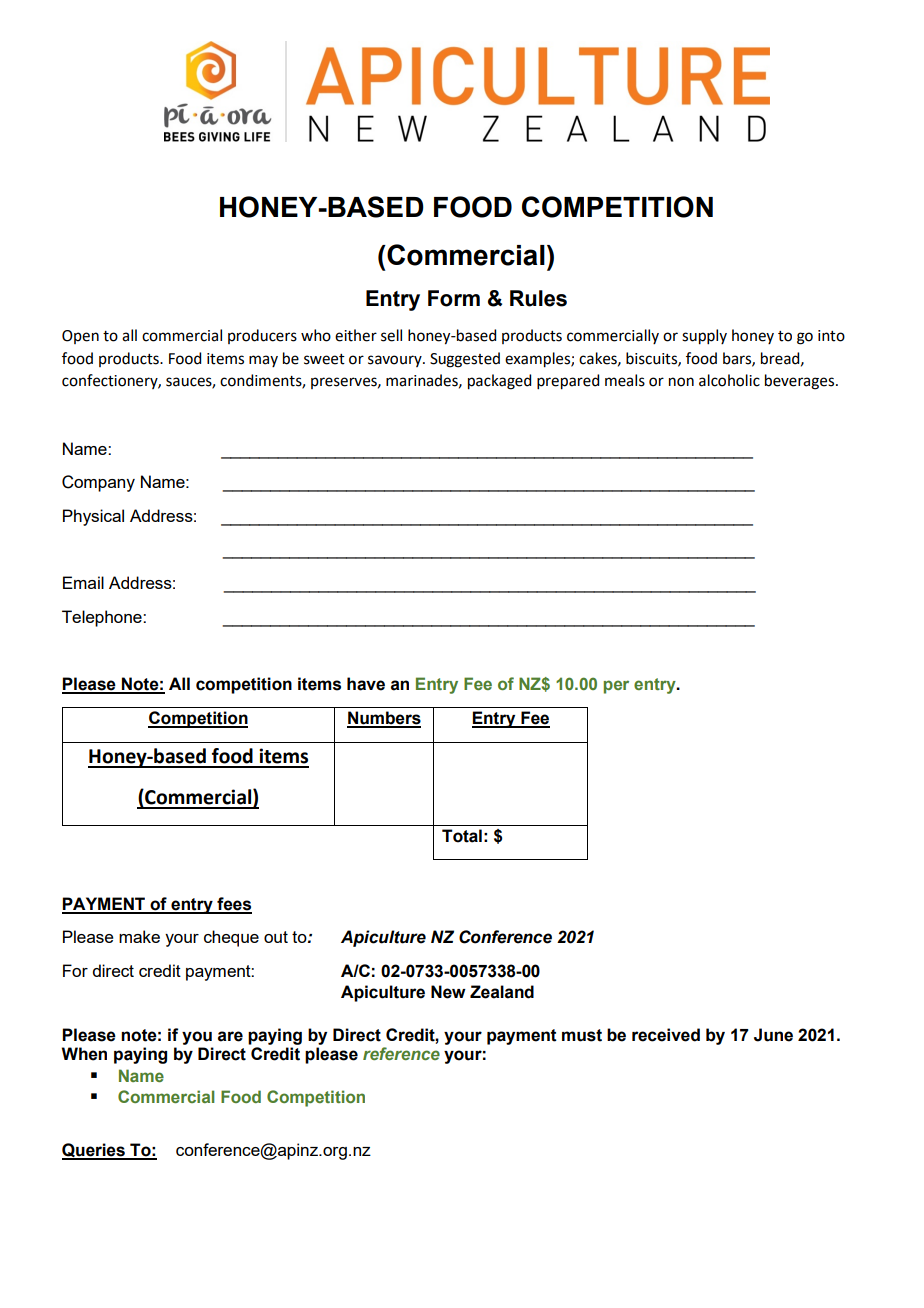 Image resolution: width=924 pixels, height=1308 pixels. What do you see at coordinates (93, 517) in the screenshot?
I see `Physical` at bounding box center [93, 517].
